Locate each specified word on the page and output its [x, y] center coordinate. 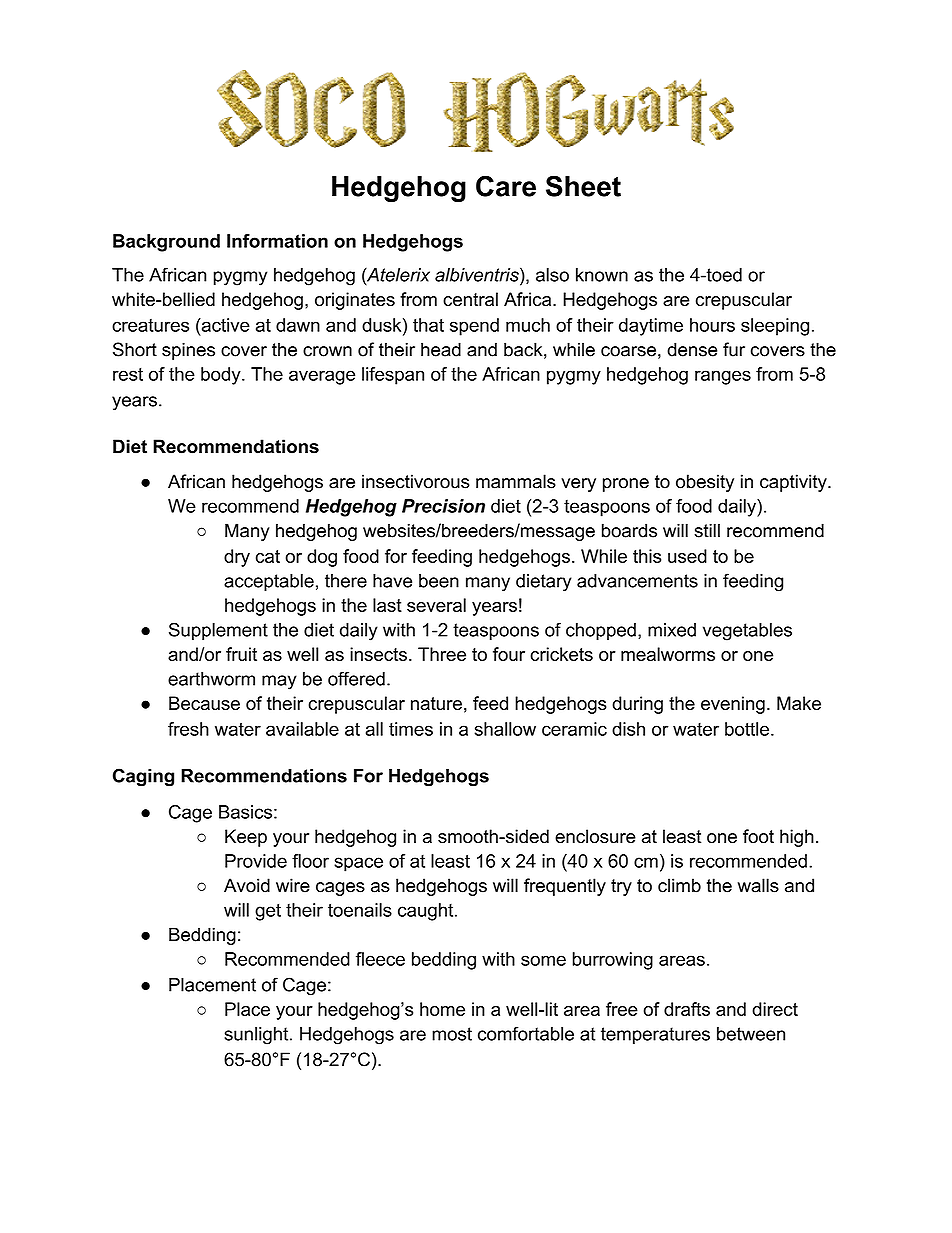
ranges [723, 377]
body [222, 376]
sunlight [257, 1036]
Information [277, 241]
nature [436, 703]
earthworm [211, 679]
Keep [246, 838]
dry [237, 558]
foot [758, 836]
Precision [443, 506]
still [707, 530]
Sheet [583, 186]
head [441, 349]
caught [425, 912]
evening [733, 705]
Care [506, 186]
